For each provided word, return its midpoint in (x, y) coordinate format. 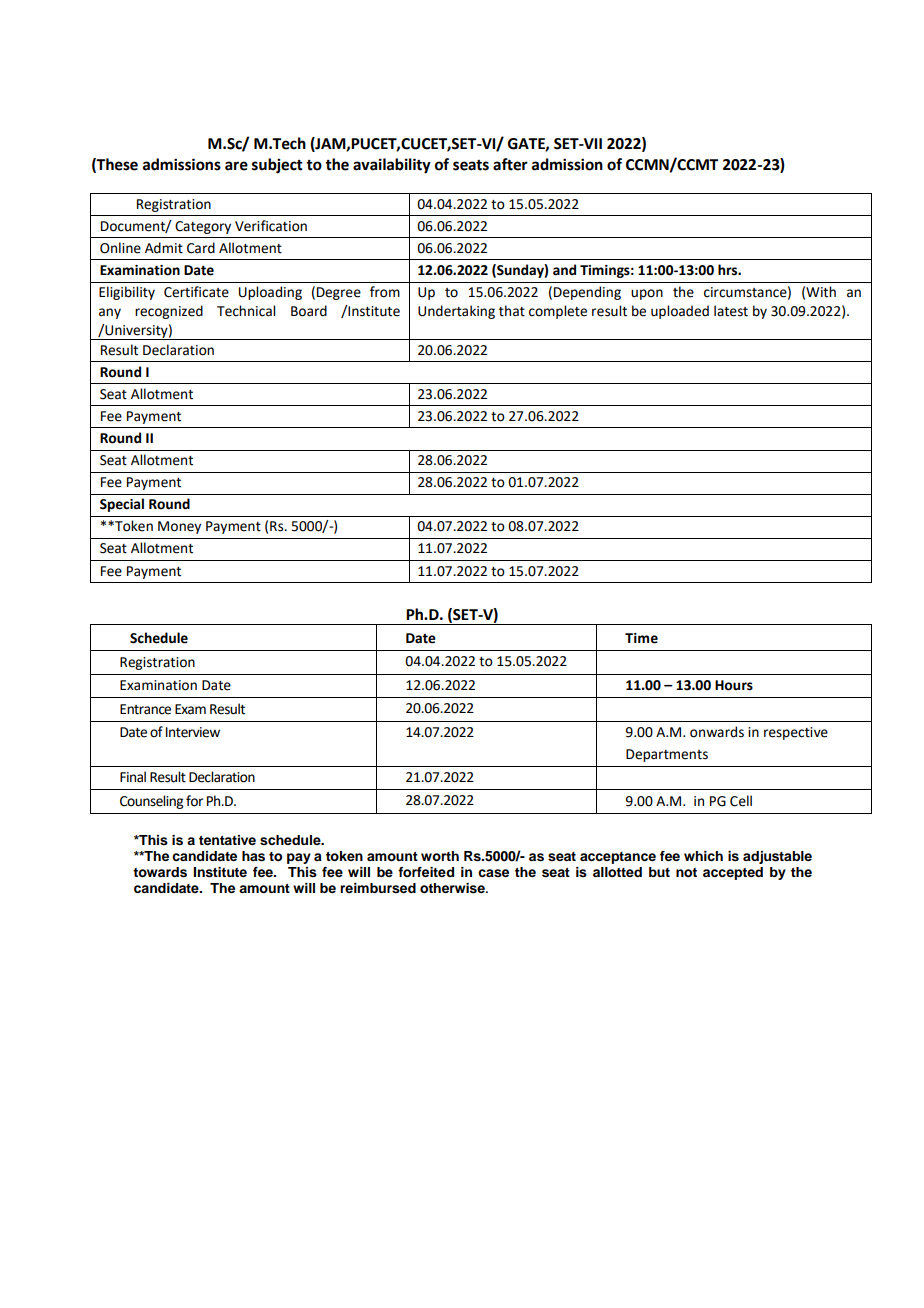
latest (731, 311)
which (703, 856)
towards (160, 872)
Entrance (145, 709)
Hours (734, 685)
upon (647, 294)
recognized (169, 312)
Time (641, 638)
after (510, 164)
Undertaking (456, 312)
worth (440, 856)
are (236, 166)
